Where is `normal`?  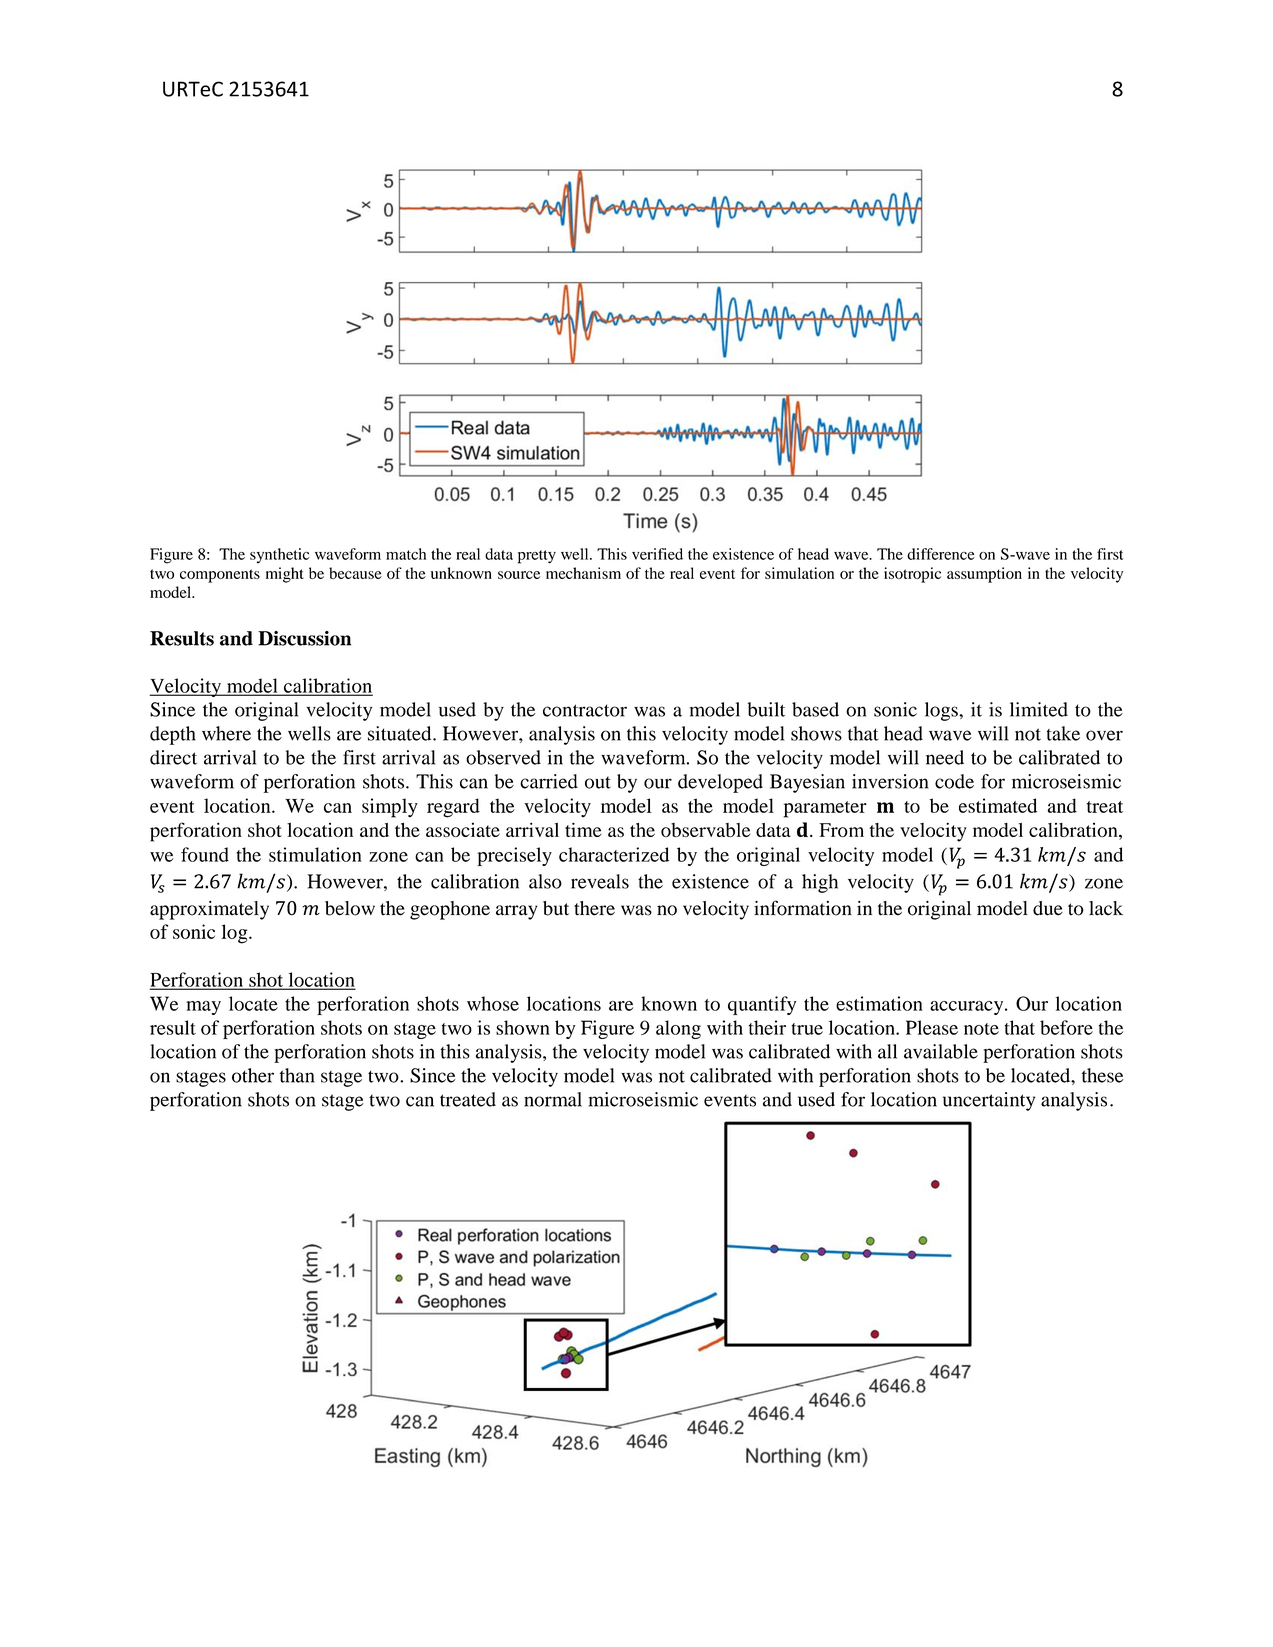 normal is located at coordinates (553, 1099).
